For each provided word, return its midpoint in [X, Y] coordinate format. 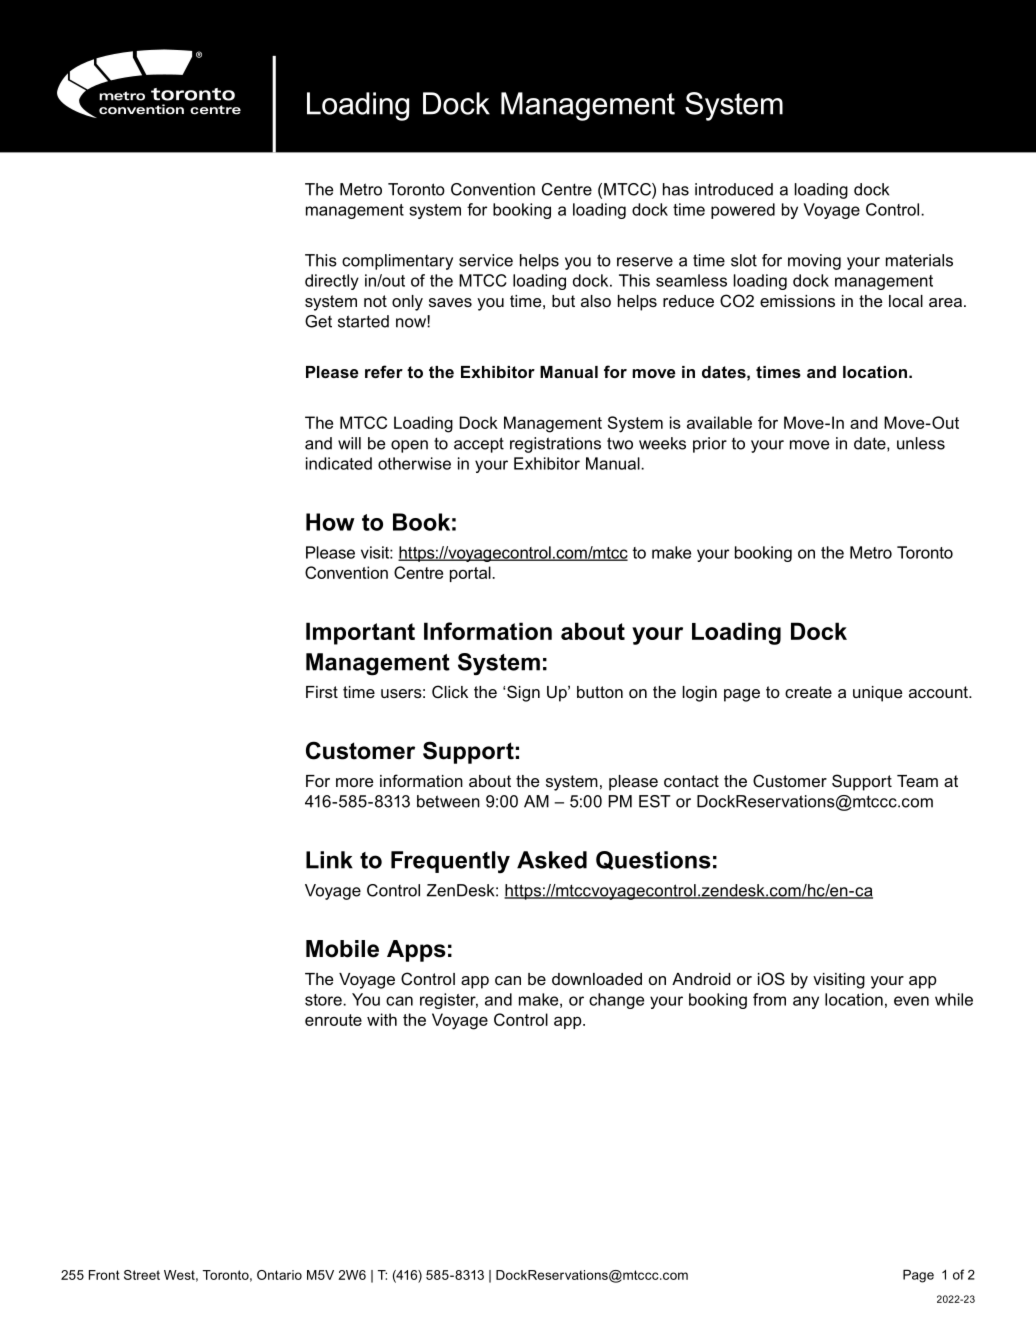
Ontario [279, 1275]
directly [332, 282]
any [806, 1002]
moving [814, 262]
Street [142, 1275]
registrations [555, 445]
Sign [523, 693]
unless [921, 443]
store [324, 1000]
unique [877, 694]
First [322, 692]
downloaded [597, 979]
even [911, 1001]
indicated [339, 463]
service [486, 260]
